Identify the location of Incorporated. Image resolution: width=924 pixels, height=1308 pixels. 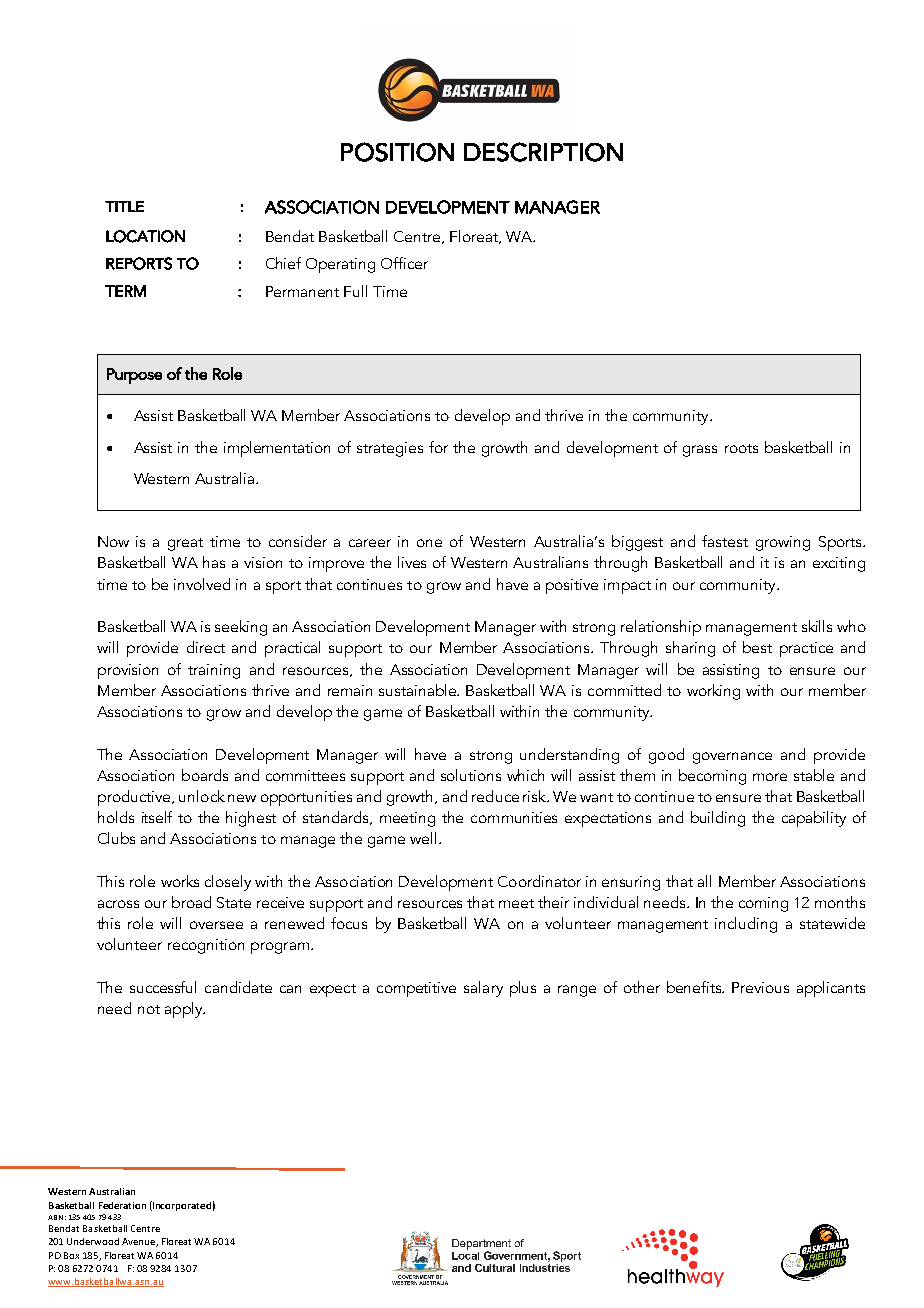
(181, 1206).
